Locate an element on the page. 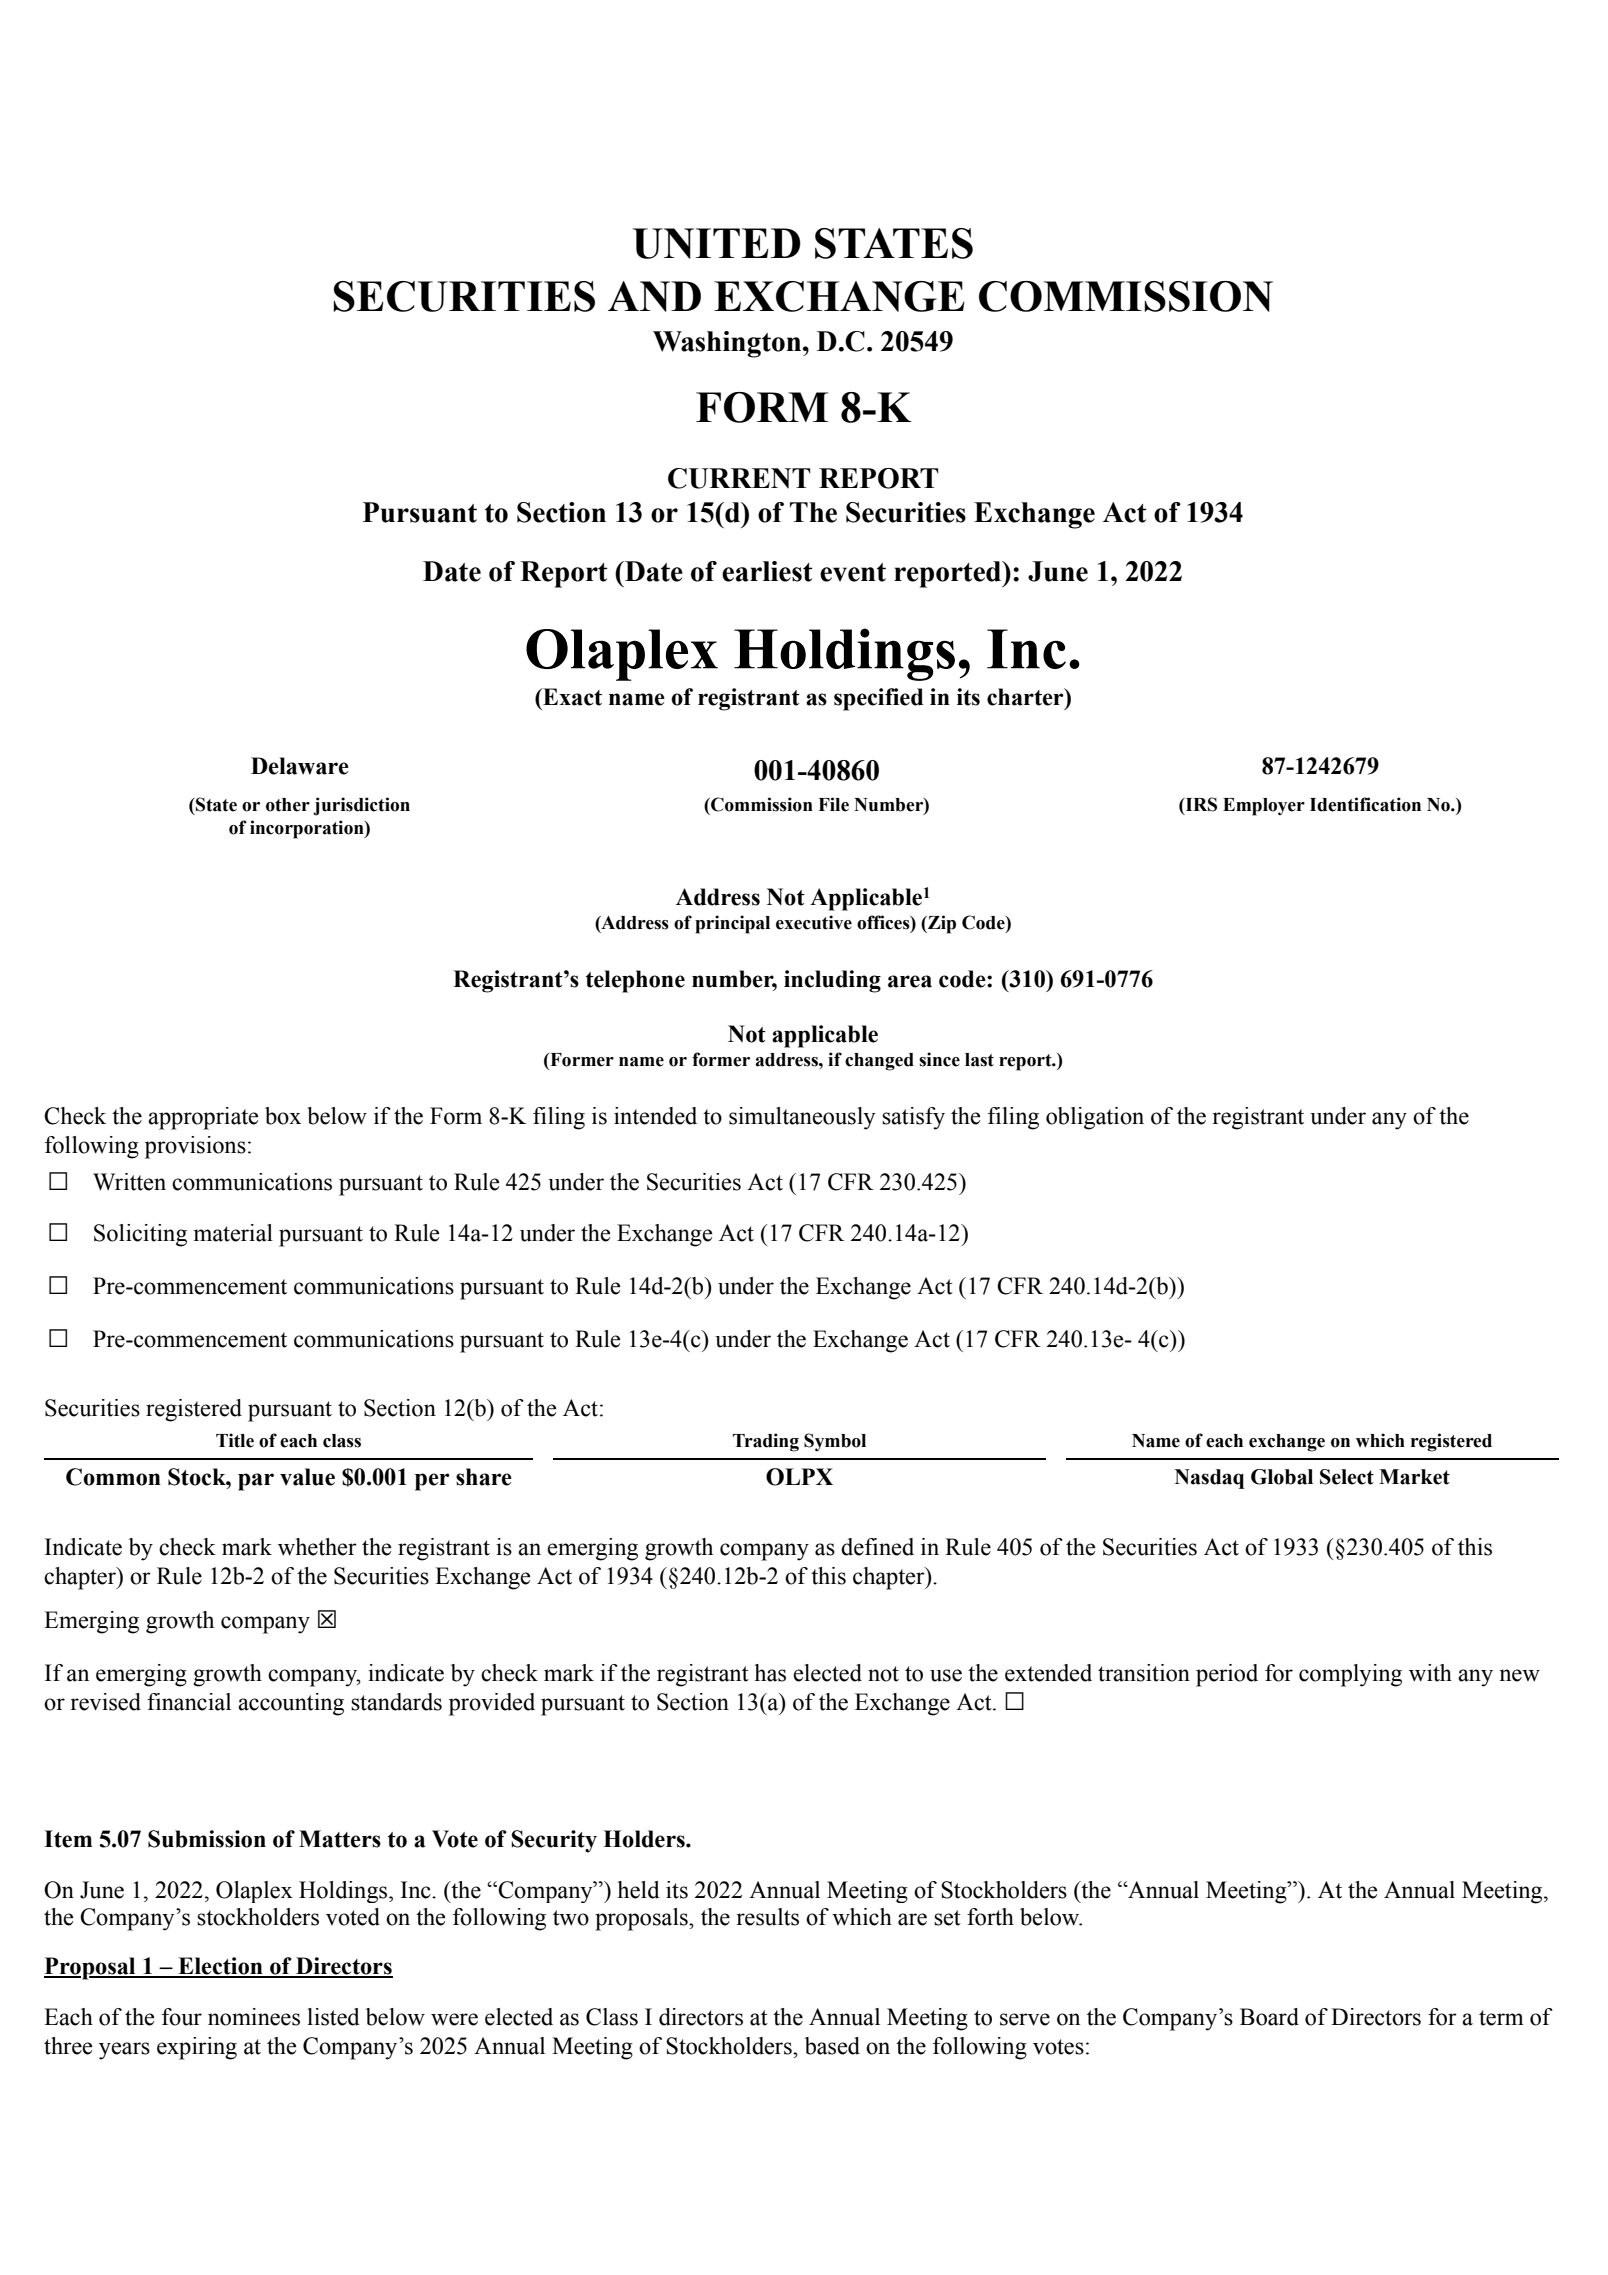 The height and width of the image is (2275, 1608). nominees is located at coordinates (254, 2017).
